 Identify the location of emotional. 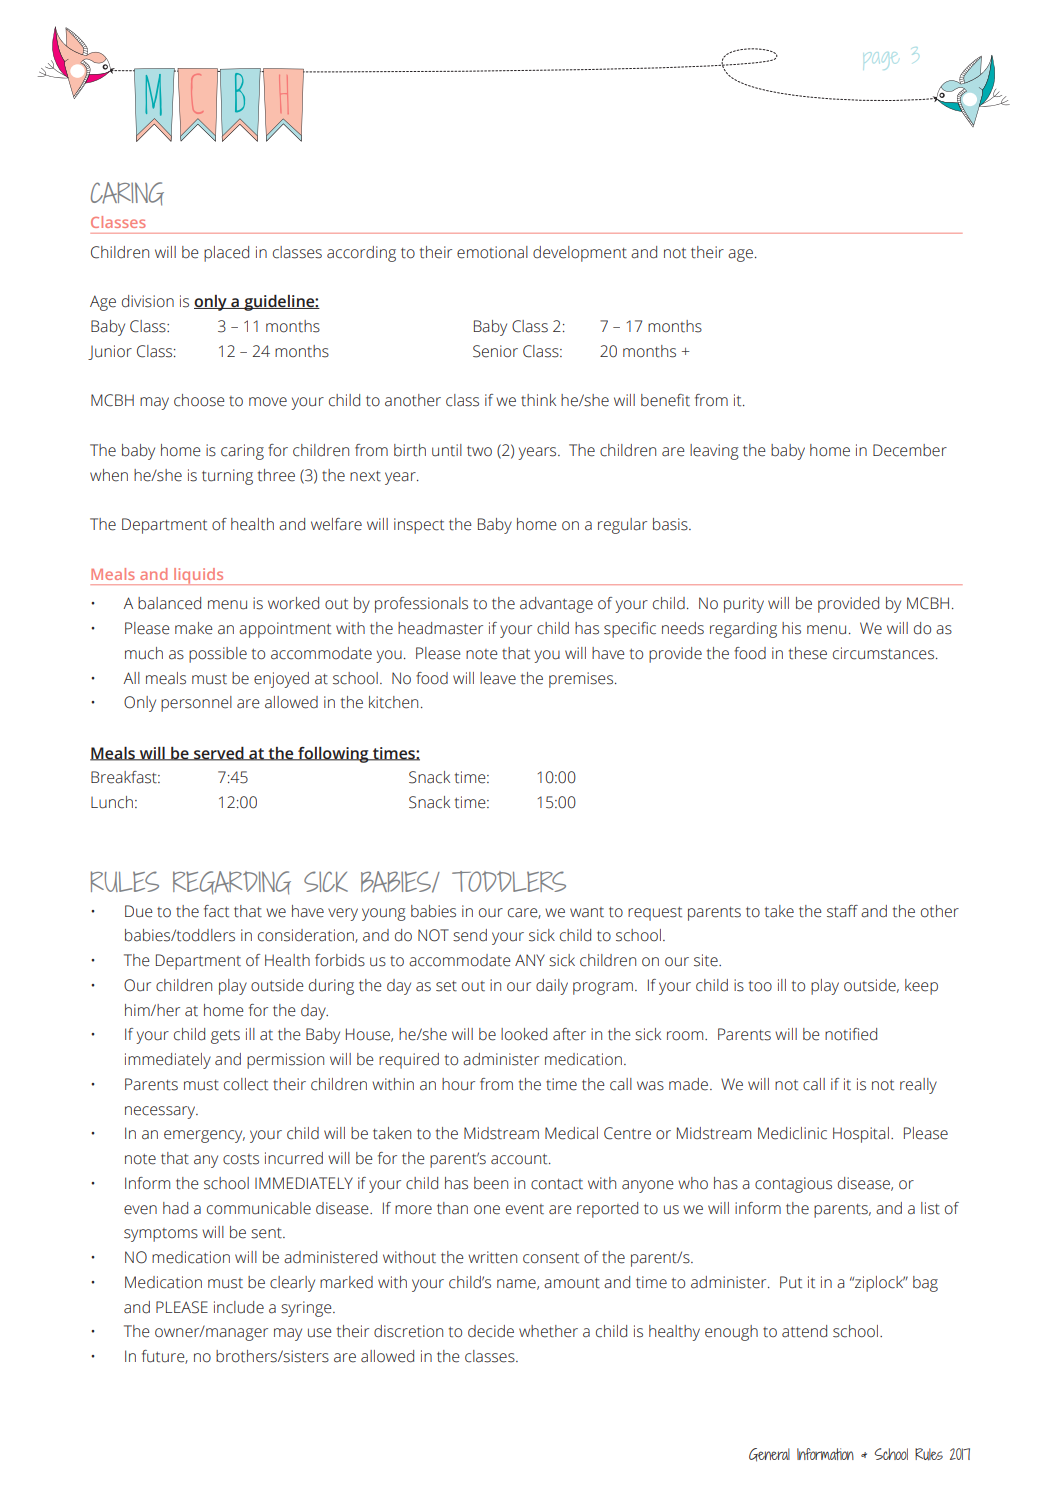
(492, 252).
